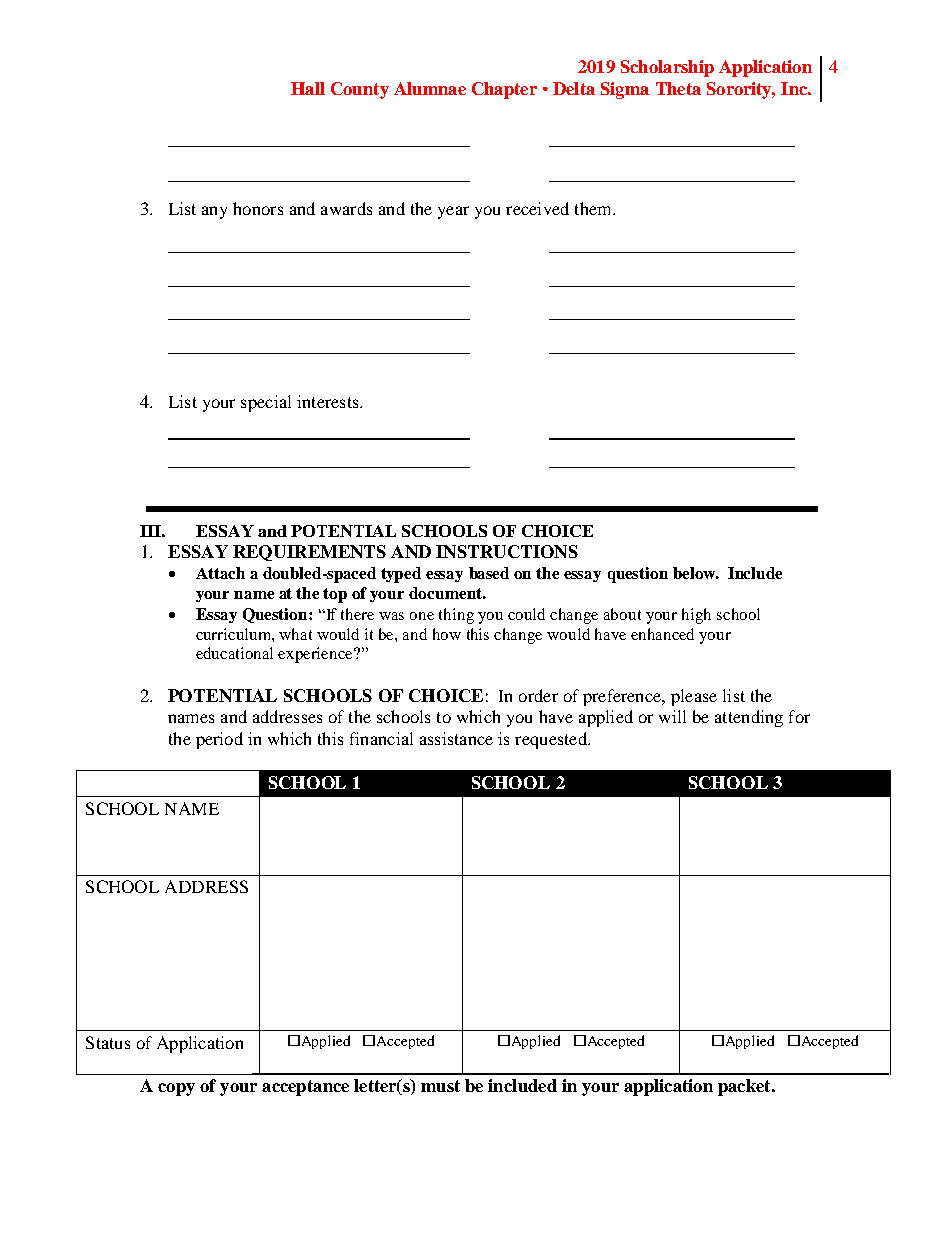 This page has width=952, height=1233. What do you see at coordinates (220, 573) in the page?
I see `Attach` at bounding box center [220, 573].
